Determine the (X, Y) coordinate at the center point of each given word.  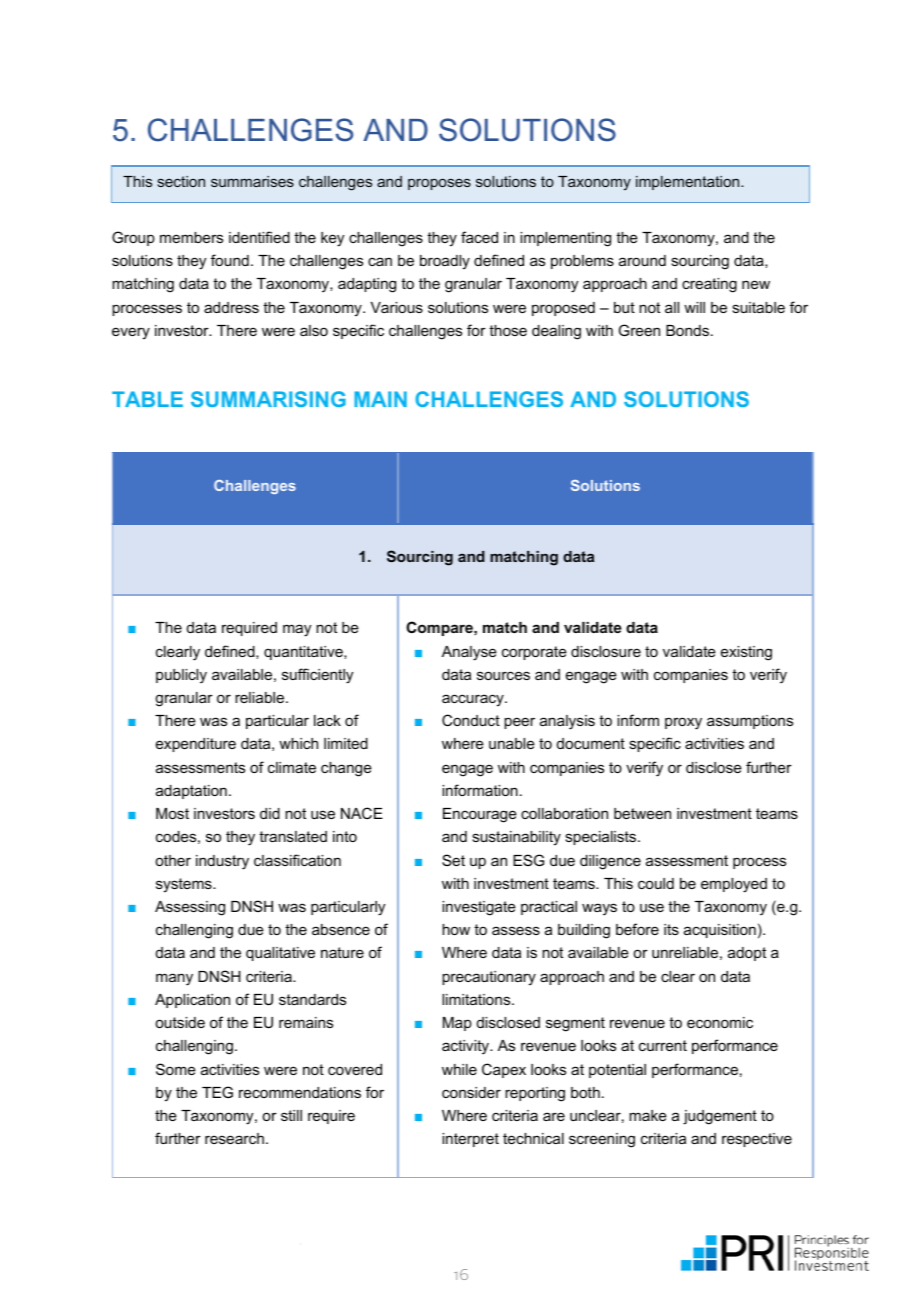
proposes (439, 184)
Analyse (469, 653)
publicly (181, 676)
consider (471, 1092)
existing (746, 653)
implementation (689, 183)
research (234, 1138)
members (191, 237)
